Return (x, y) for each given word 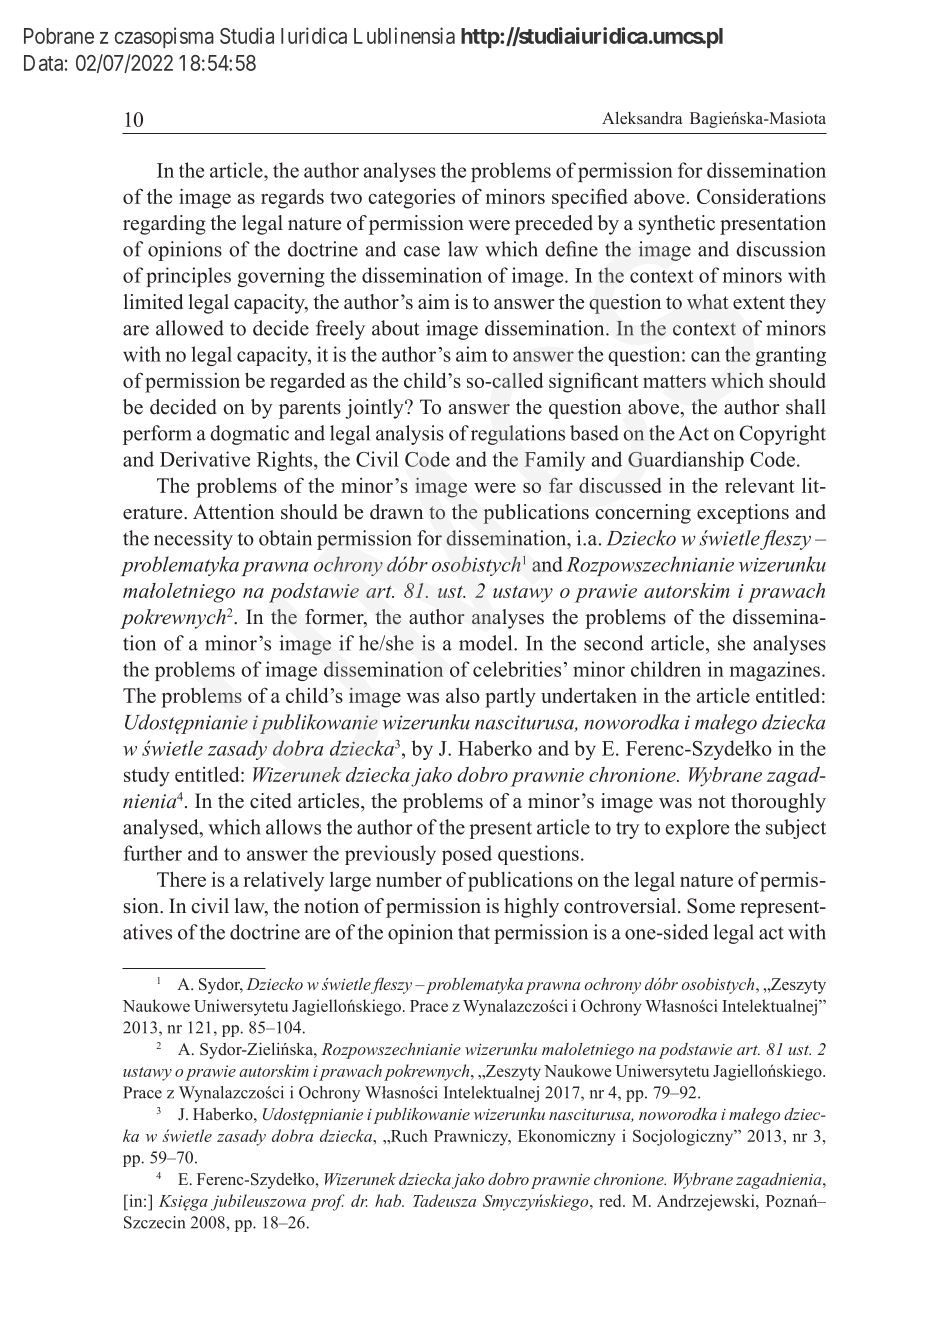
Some (711, 906)
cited (271, 801)
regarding (164, 225)
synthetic (677, 225)
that (474, 932)
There (181, 879)
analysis (410, 435)
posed (467, 855)
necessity (193, 540)
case (422, 251)
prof (327, 1202)
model (487, 643)
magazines (775, 671)
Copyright (783, 435)
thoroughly (778, 803)
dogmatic (249, 435)
